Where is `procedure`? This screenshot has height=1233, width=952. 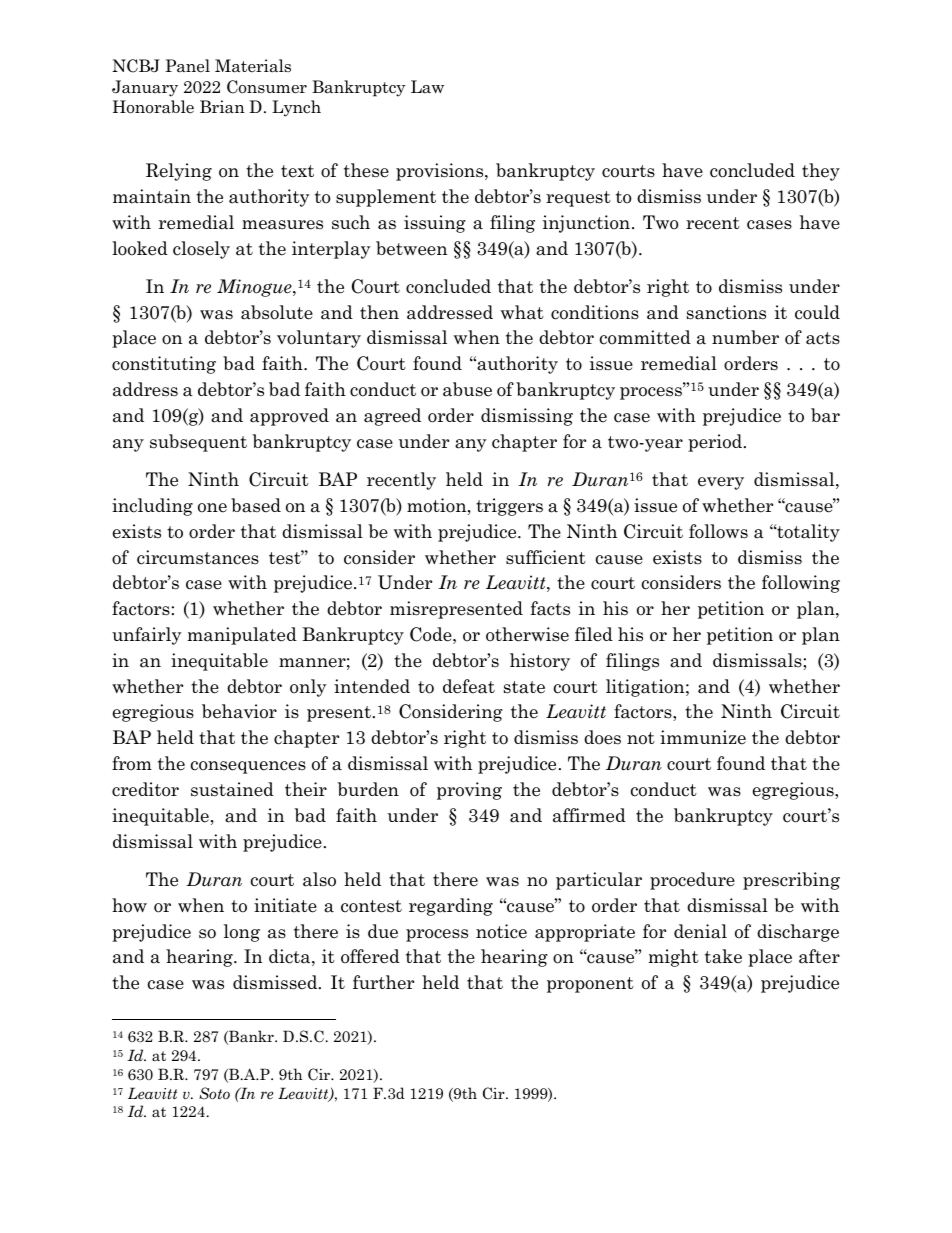 procedure is located at coordinates (692, 881).
